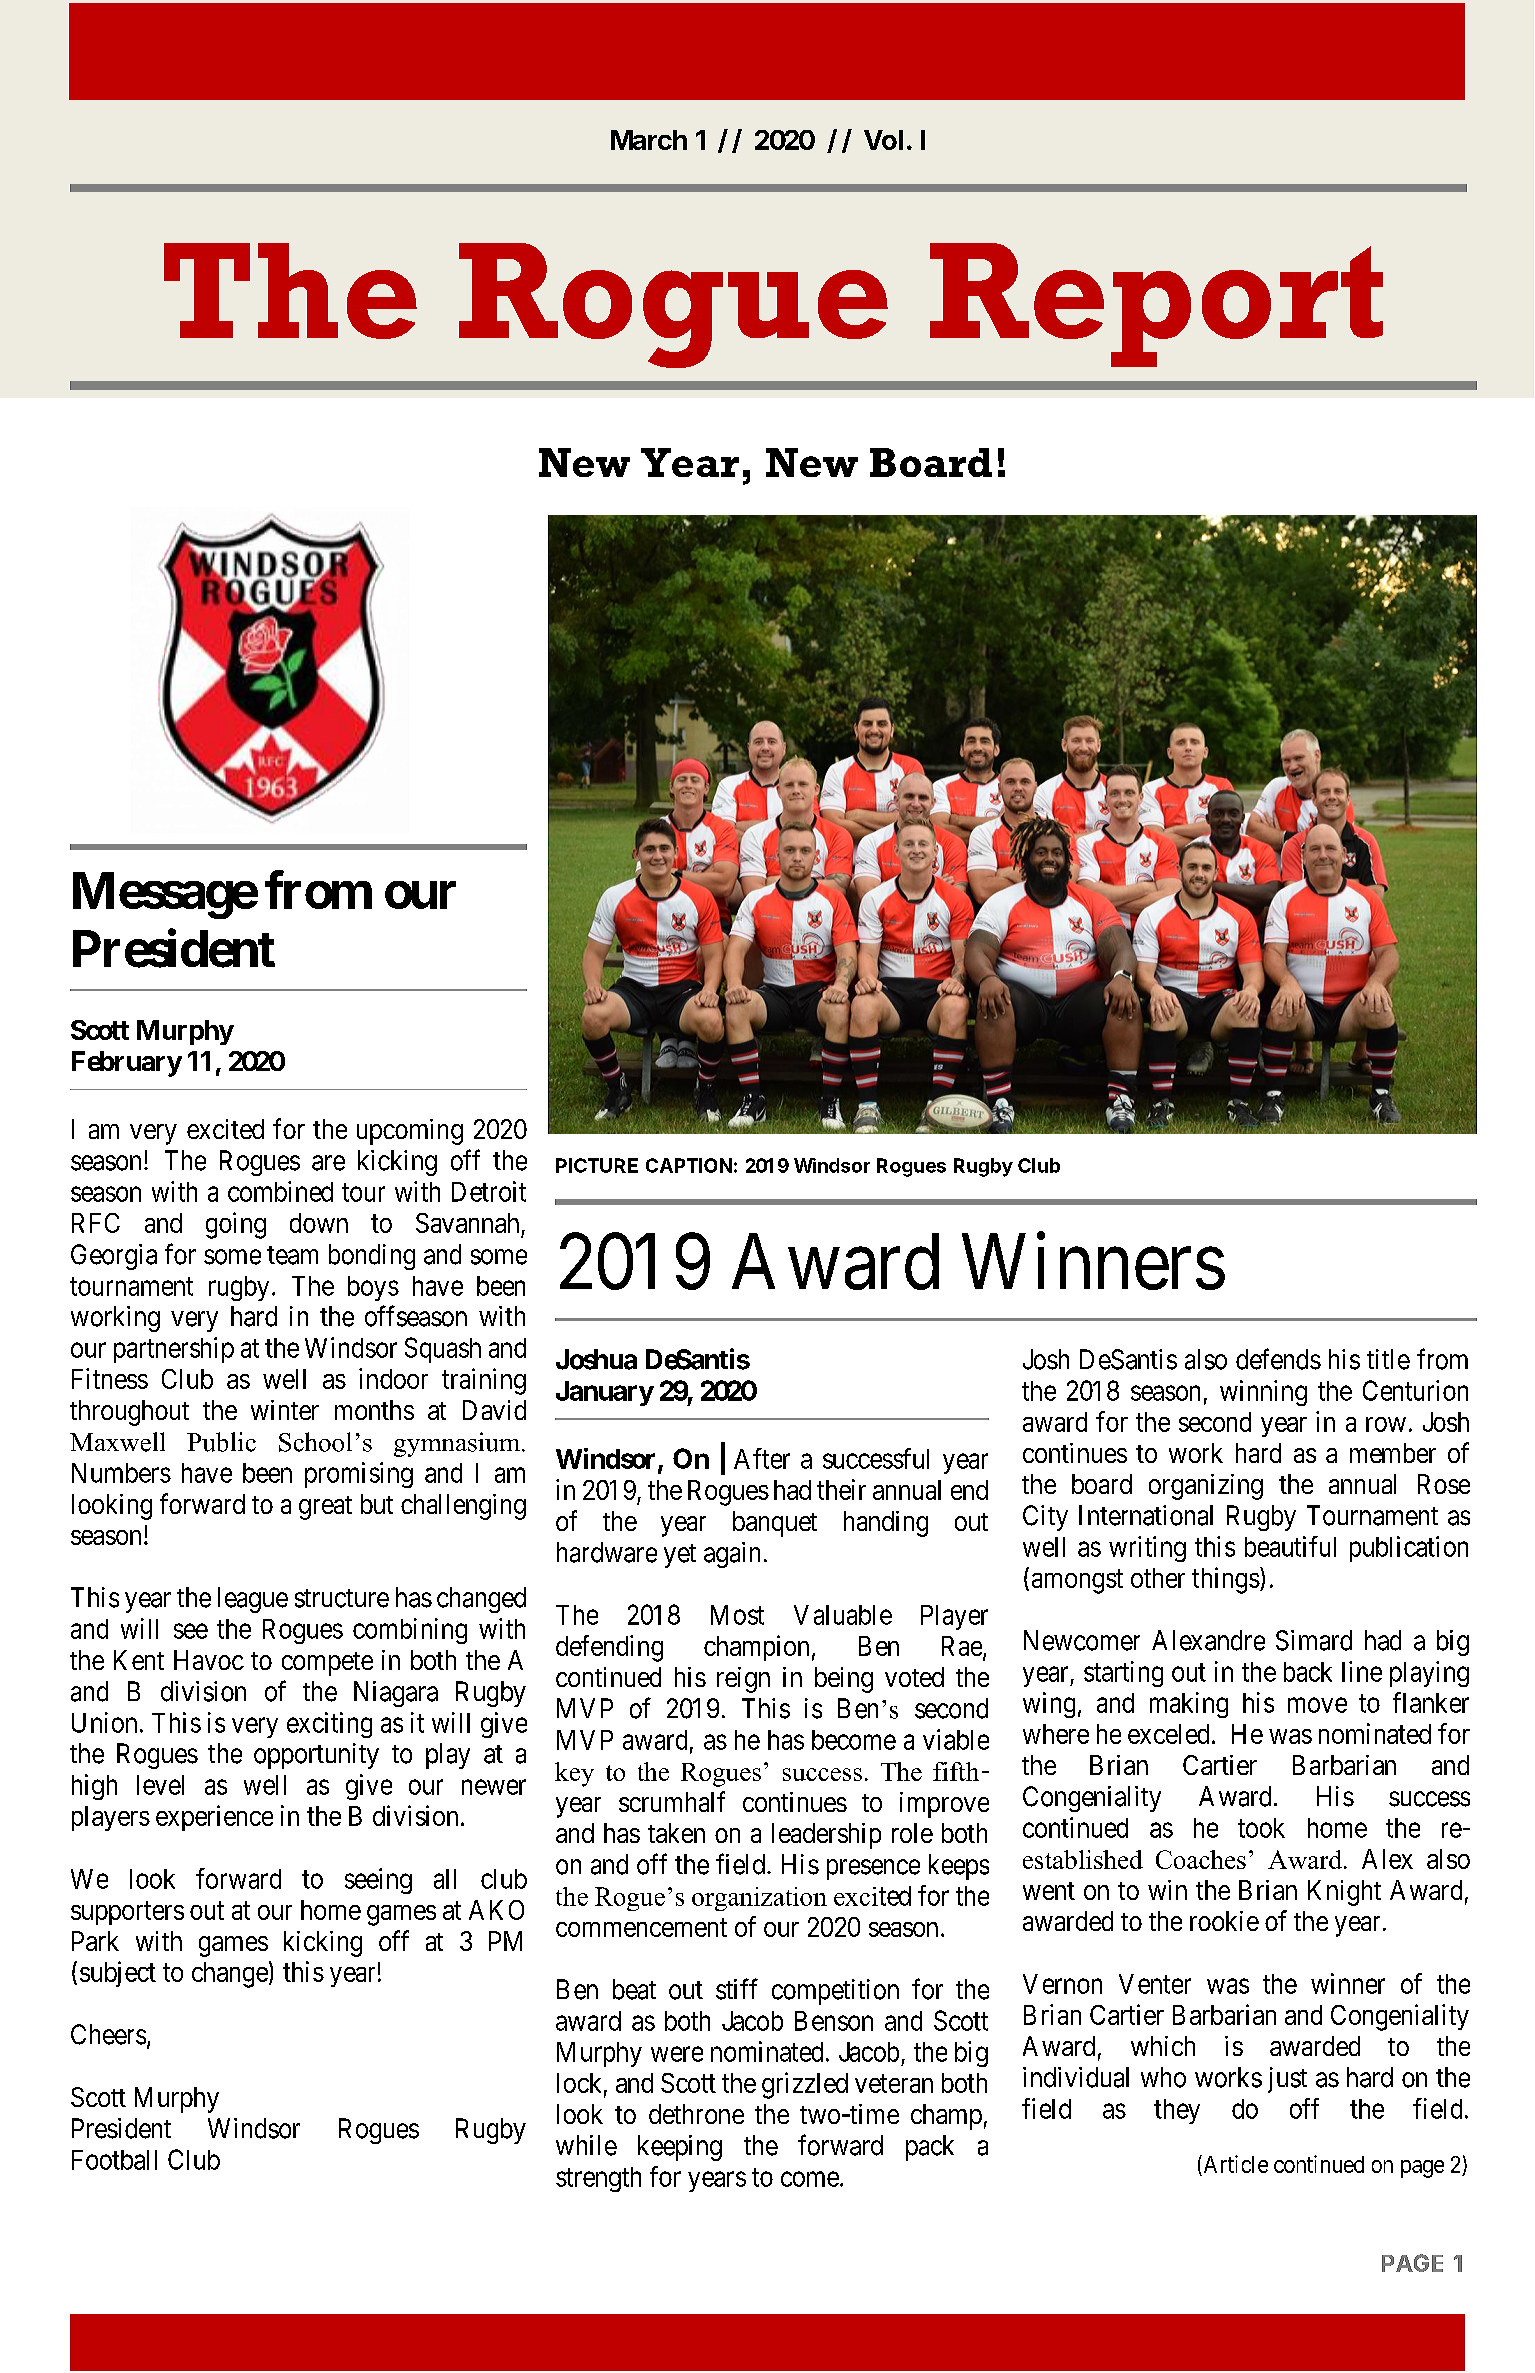 The image size is (1535, 2373). Describe the element at coordinates (689, 1165) in the page. I see `CAPTION` at that location.
